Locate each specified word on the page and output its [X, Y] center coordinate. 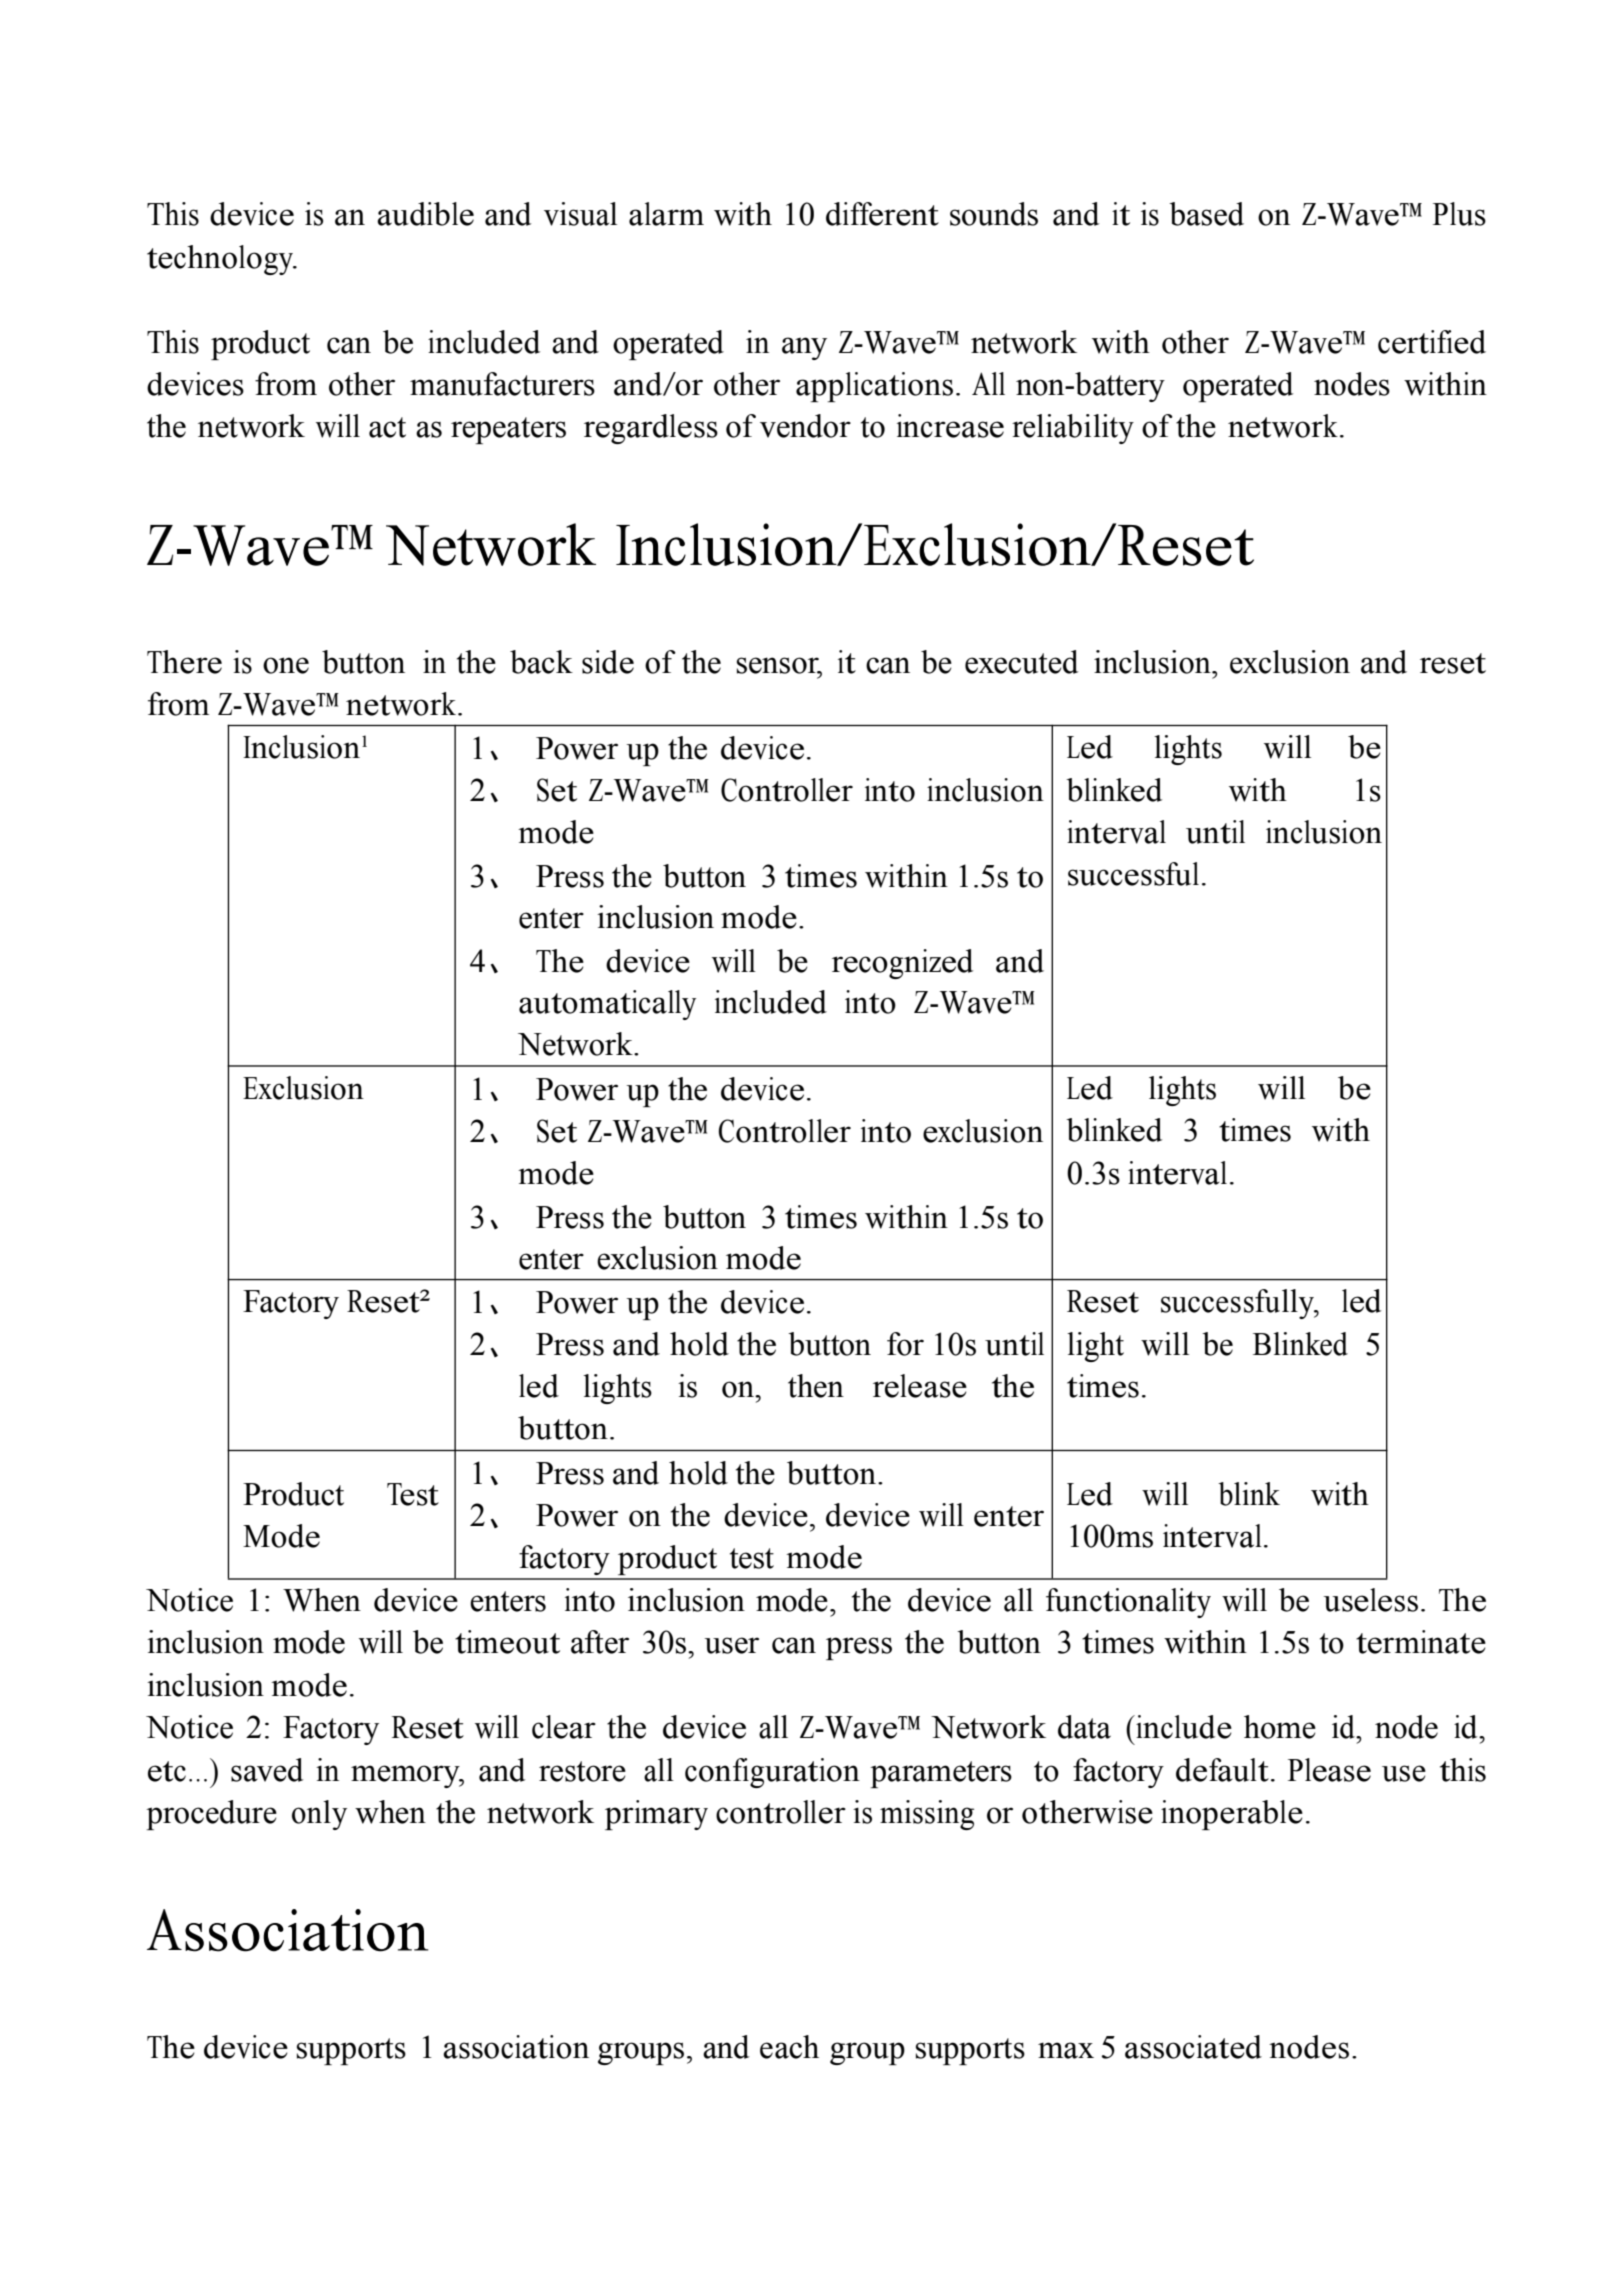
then [816, 1386]
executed [1021, 662]
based [1206, 214]
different [882, 214]
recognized [902, 964]
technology [221, 260]
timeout [507, 1642]
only [319, 1815]
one [286, 665]
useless [1370, 1600]
